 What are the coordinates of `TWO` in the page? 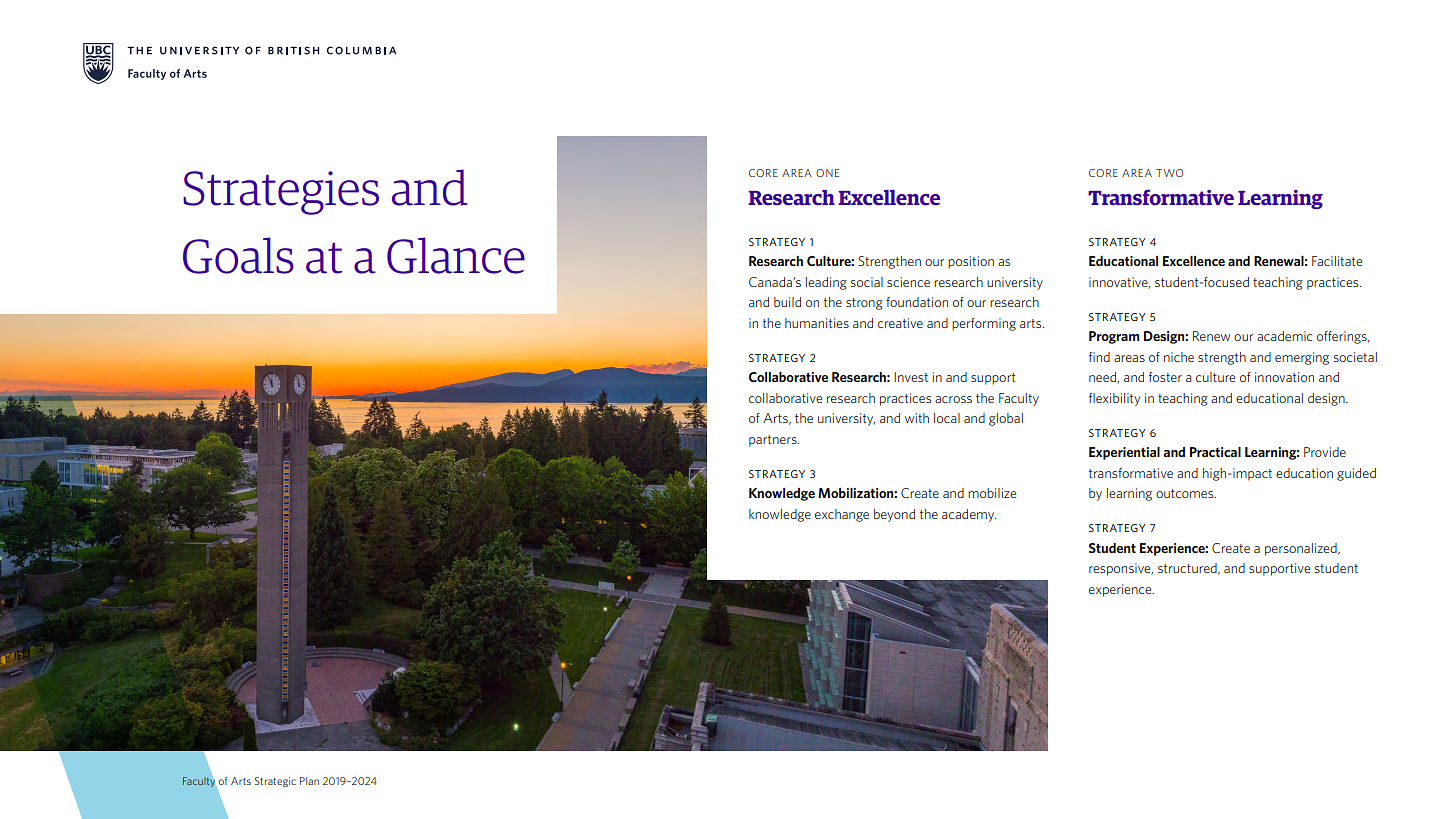 It's located at (1169, 173).
